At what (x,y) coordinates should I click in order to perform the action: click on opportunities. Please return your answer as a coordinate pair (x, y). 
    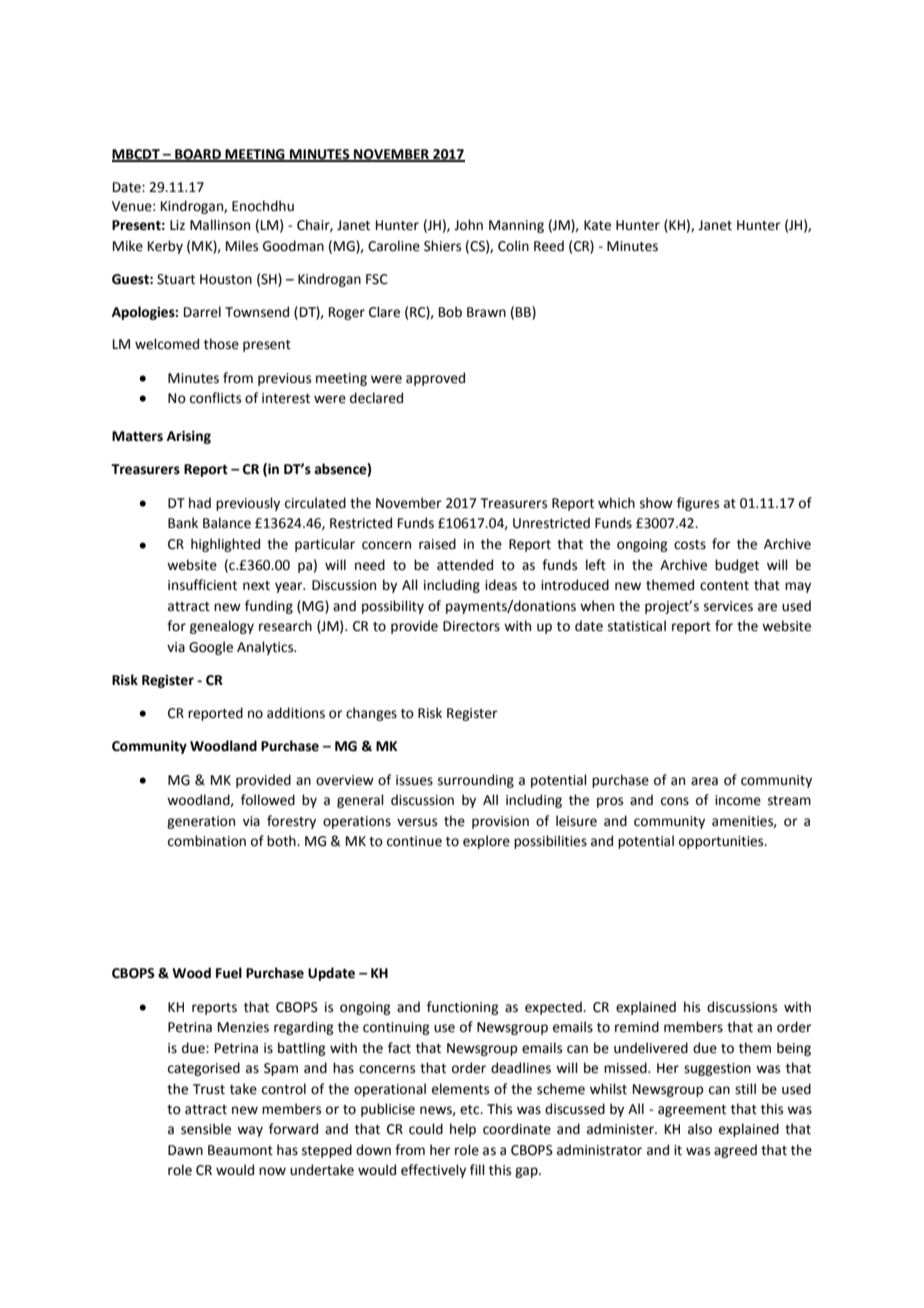
    Looking at the image, I should click on (722, 842).
